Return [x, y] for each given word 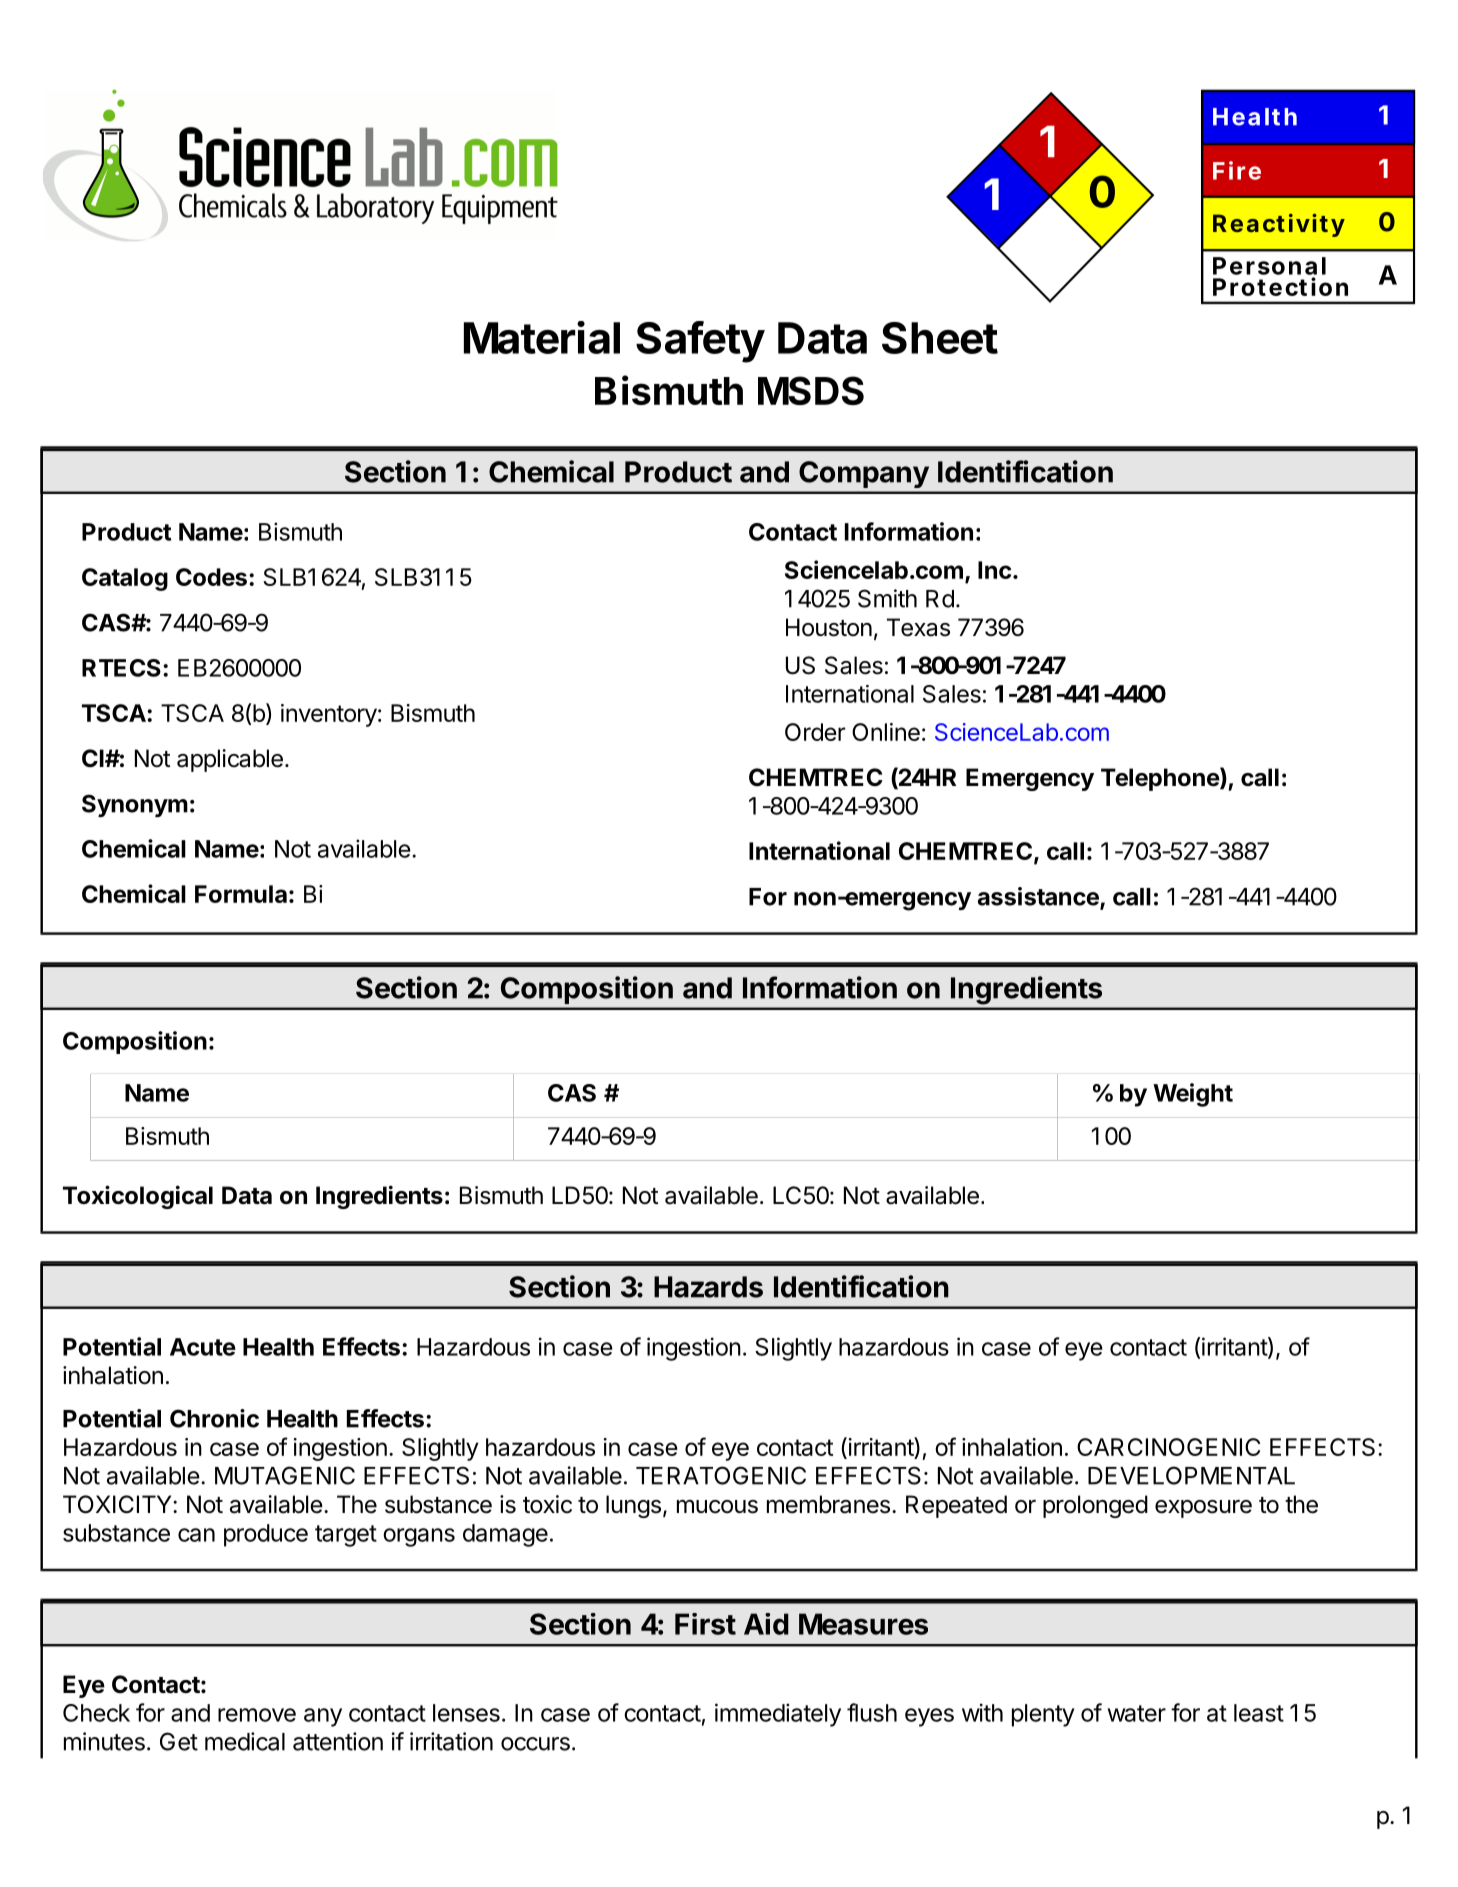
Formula [241, 894]
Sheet [940, 338]
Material [542, 337]
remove [257, 1715]
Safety [700, 342]
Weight [1193, 1095]
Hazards [708, 1287]
